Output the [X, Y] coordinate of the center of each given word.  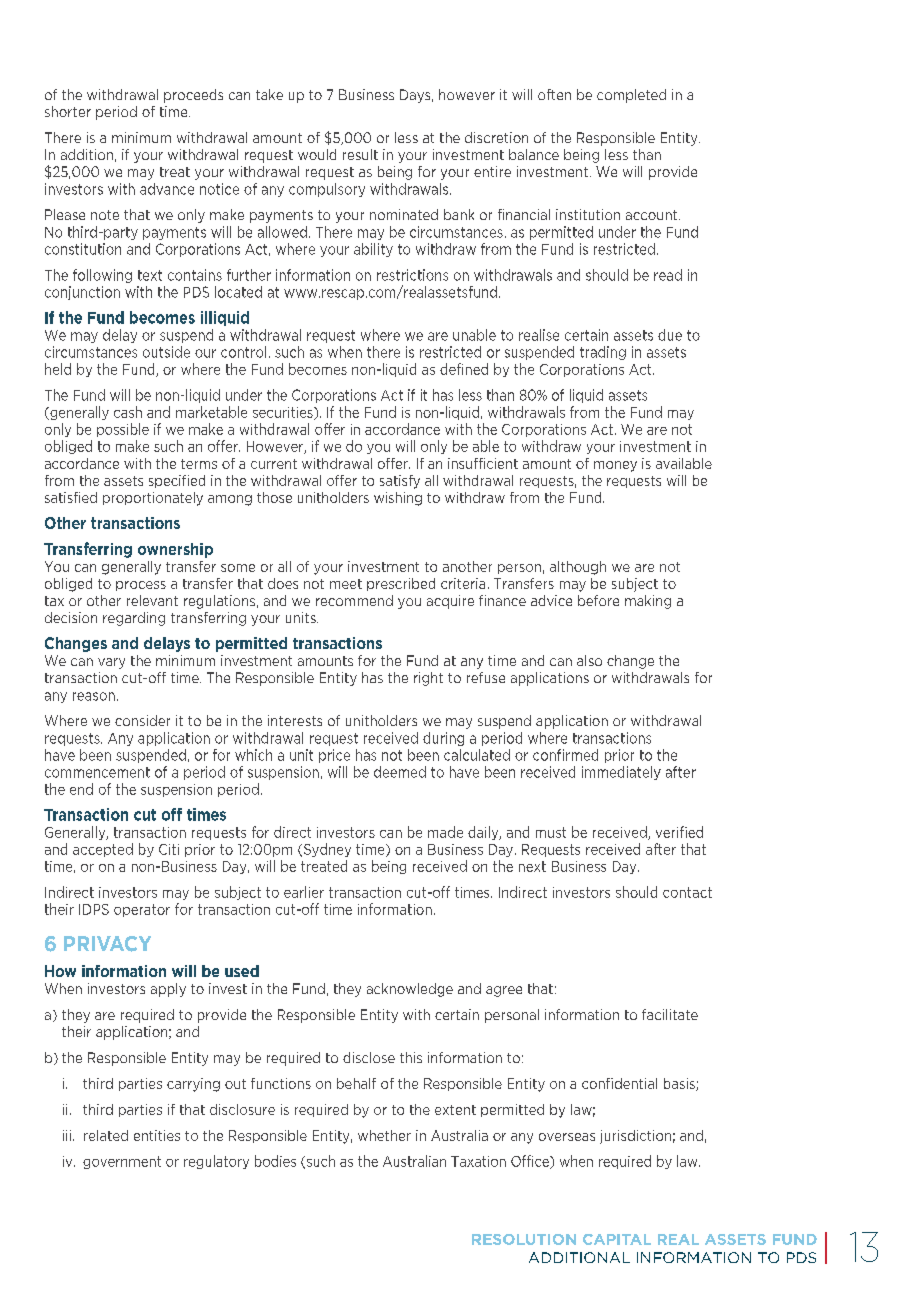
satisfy [400, 482]
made [445, 832]
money [615, 466]
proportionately [153, 499]
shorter [68, 111]
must [551, 832]
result [360, 154]
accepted [103, 850]
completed [631, 96]
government [122, 1162]
